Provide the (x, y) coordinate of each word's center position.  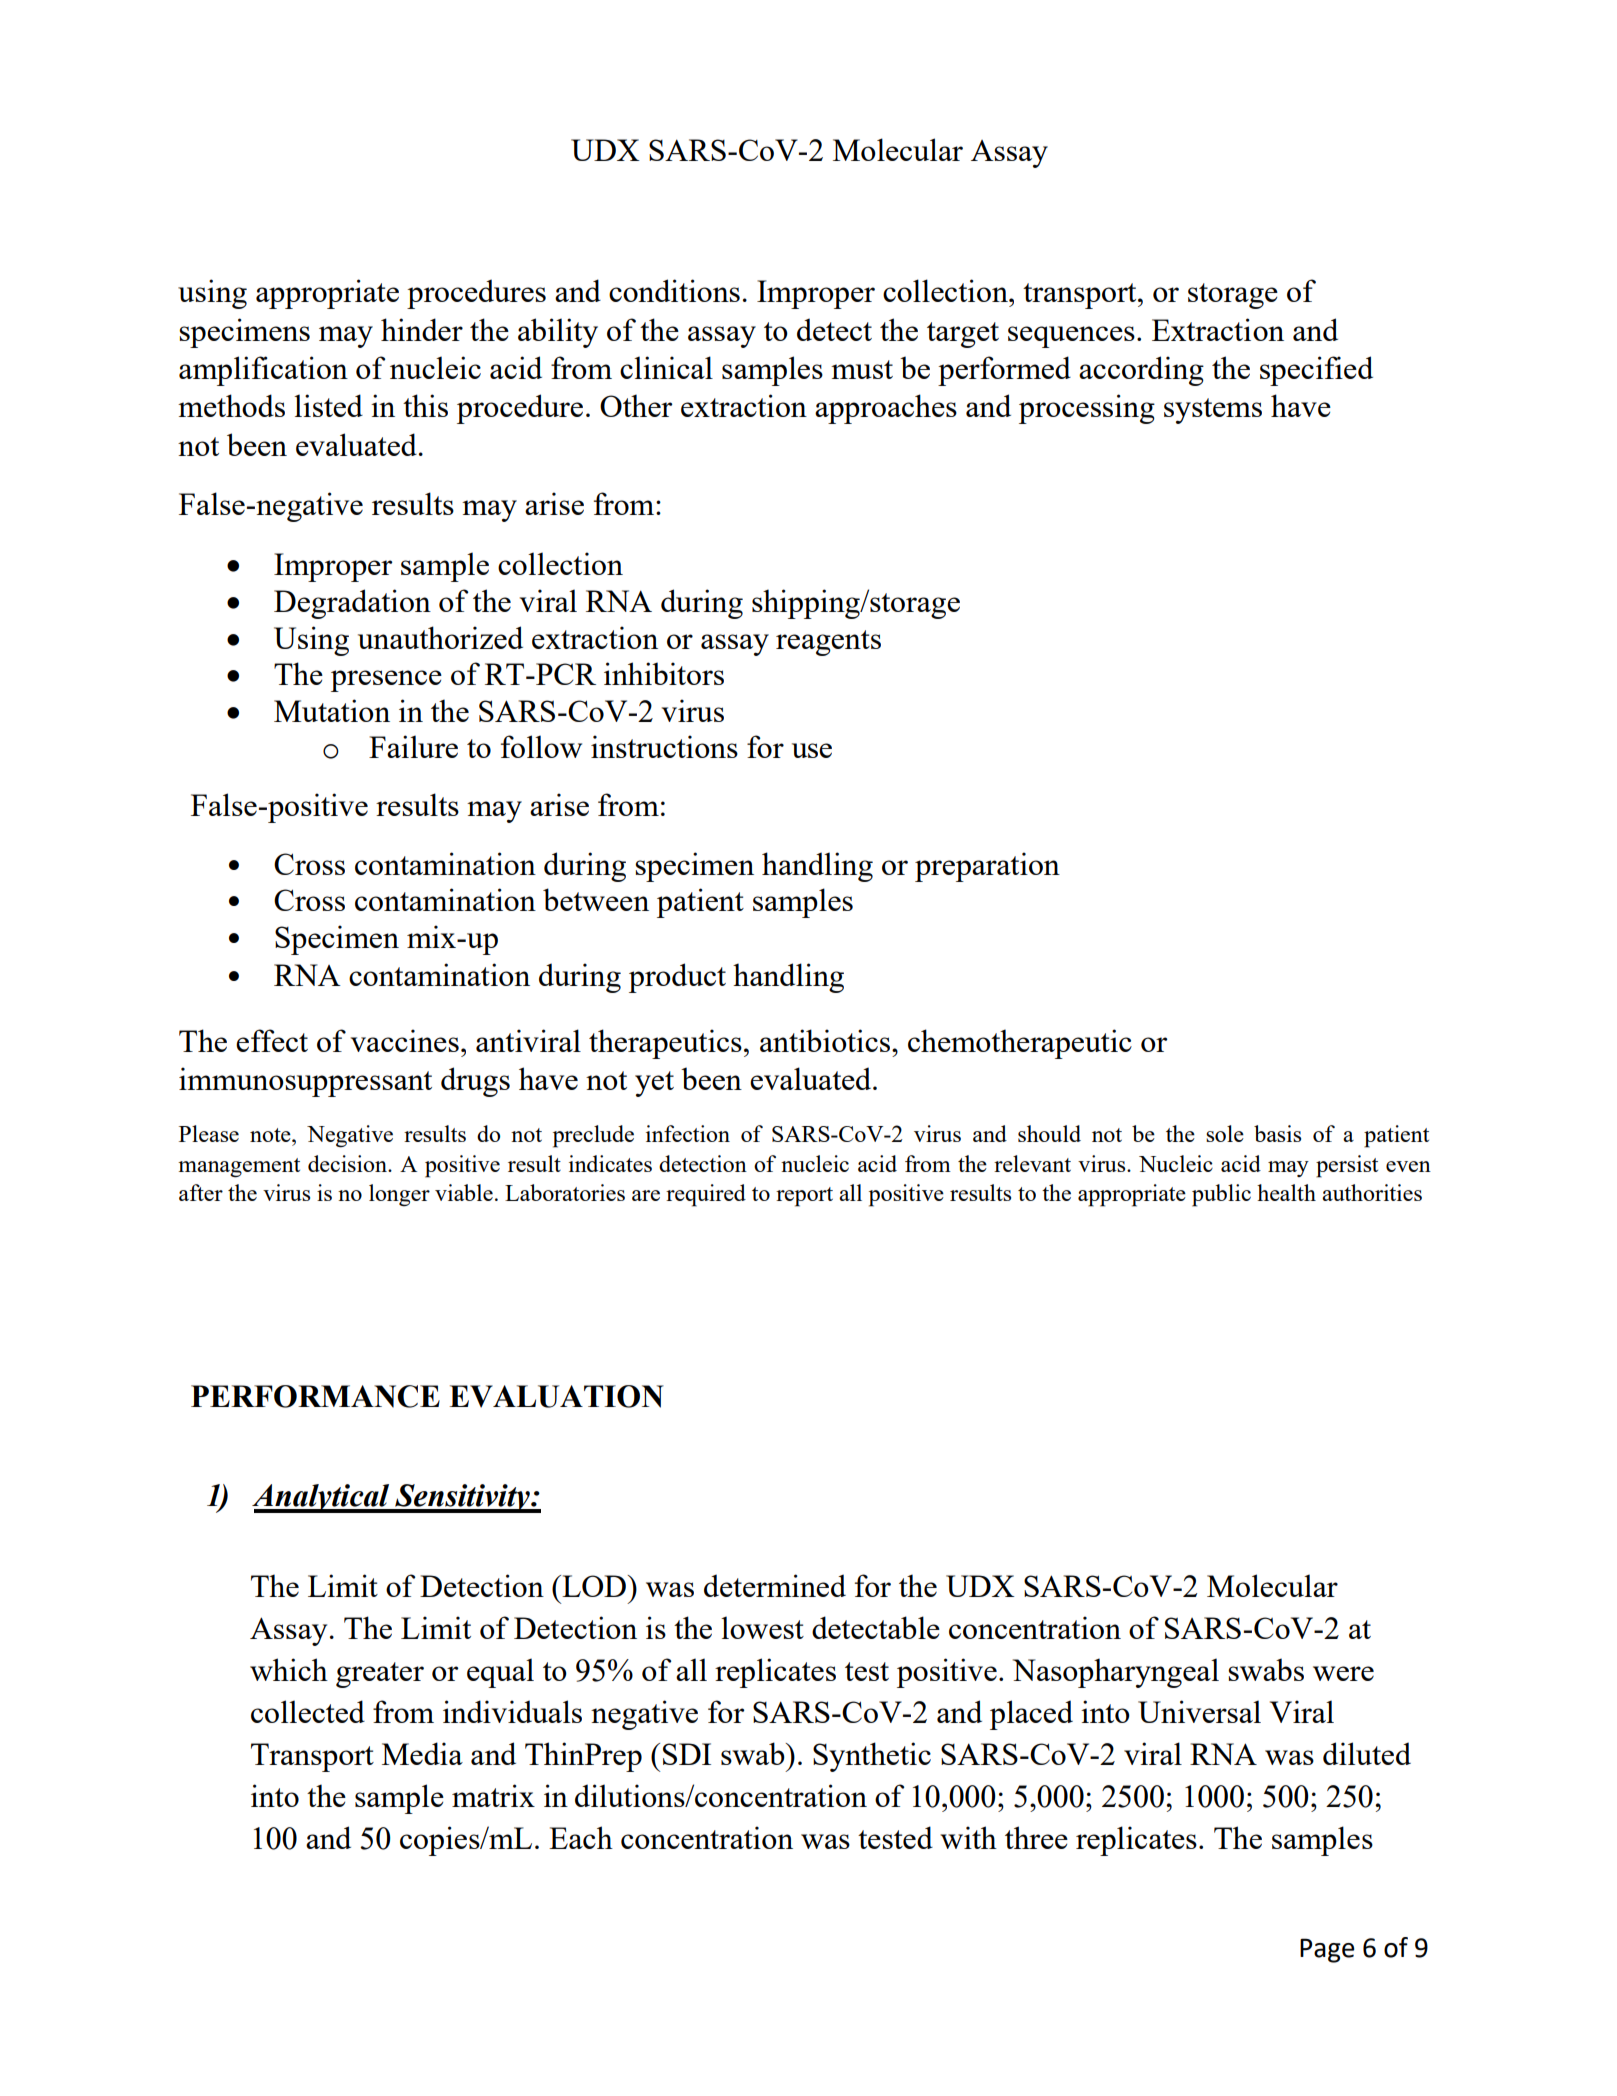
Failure (413, 746)
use (812, 750)
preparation (987, 867)
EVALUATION (556, 1396)
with (968, 1837)
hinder (422, 329)
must (862, 369)
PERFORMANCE (315, 1396)
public (1221, 1195)
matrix (493, 1795)
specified (1316, 371)
